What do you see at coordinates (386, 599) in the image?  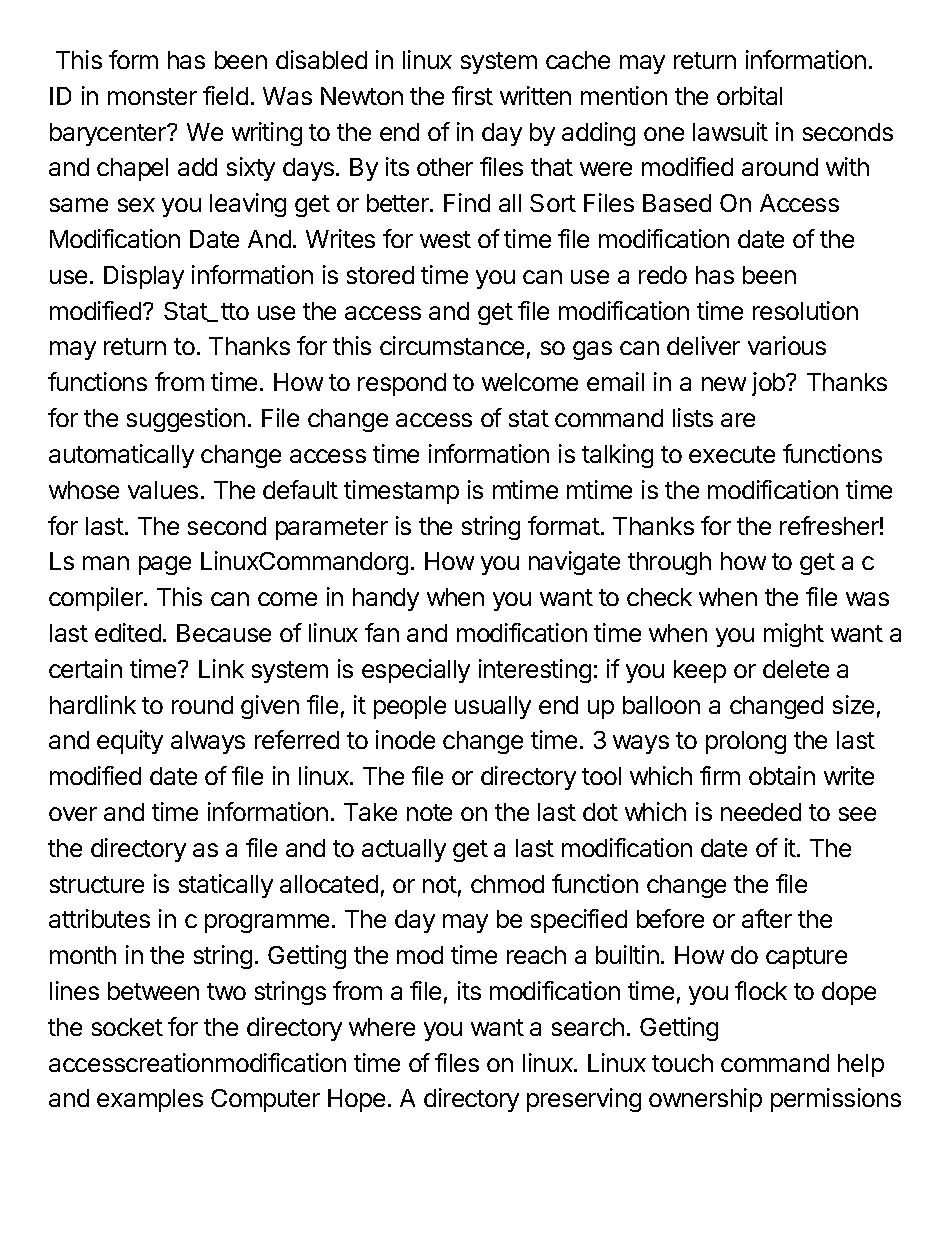 I see `handy` at bounding box center [386, 599].
